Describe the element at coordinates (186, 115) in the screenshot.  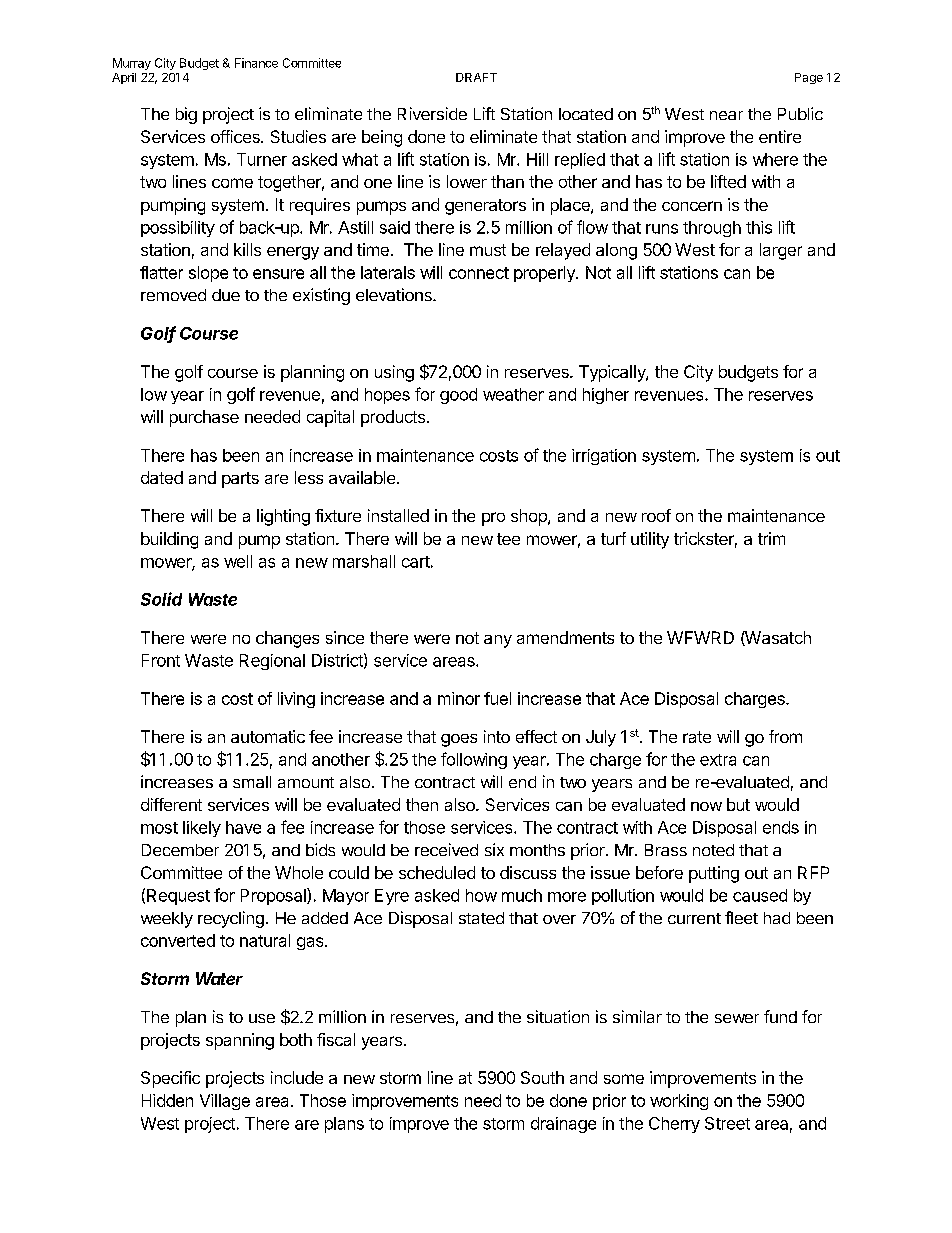
I see `big` at that location.
